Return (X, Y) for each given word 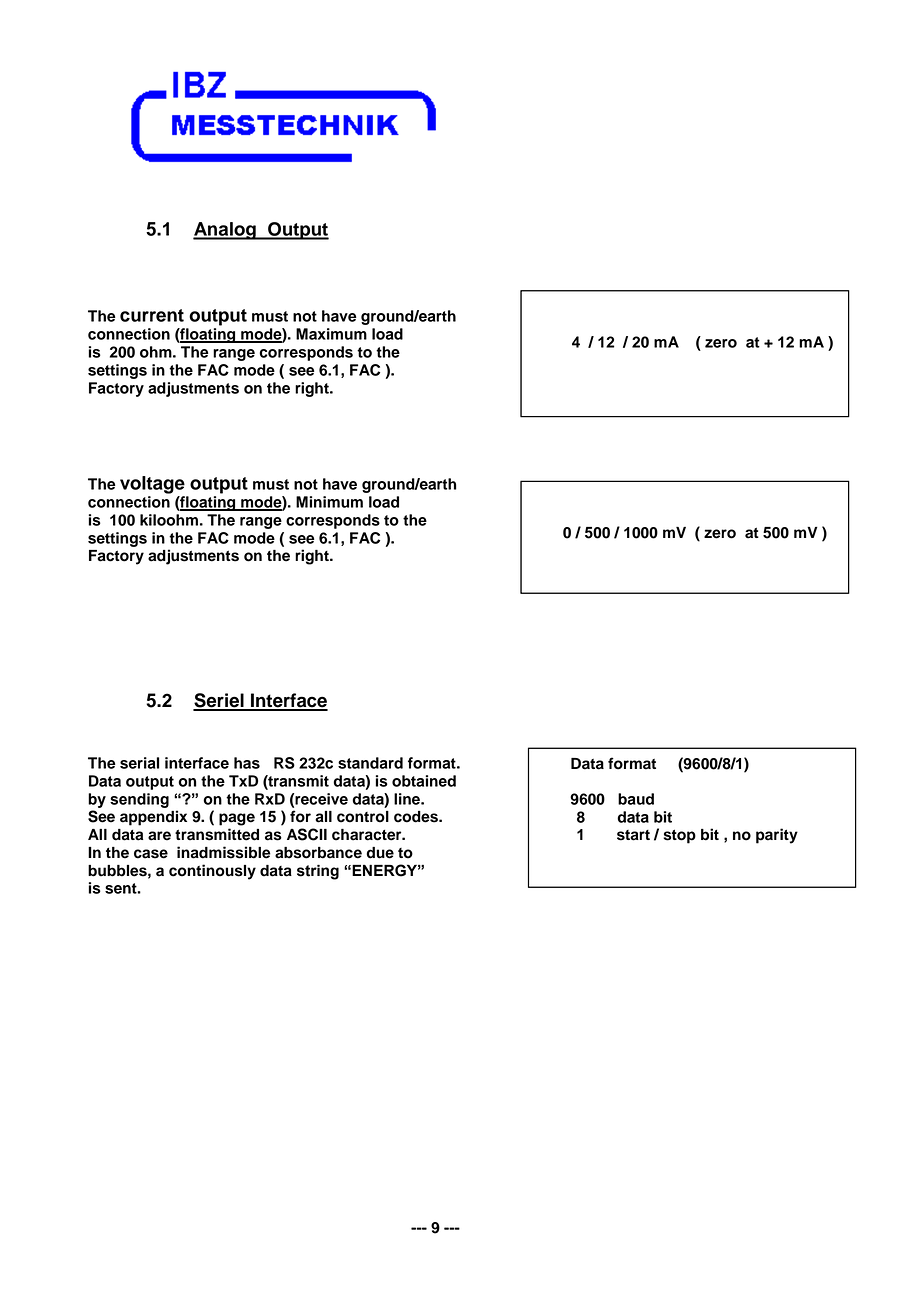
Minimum (329, 502)
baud (636, 799)
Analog (225, 231)
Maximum (331, 334)
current (152, 315)
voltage (152, 485)
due (380, 853)
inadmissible (224, 852)
